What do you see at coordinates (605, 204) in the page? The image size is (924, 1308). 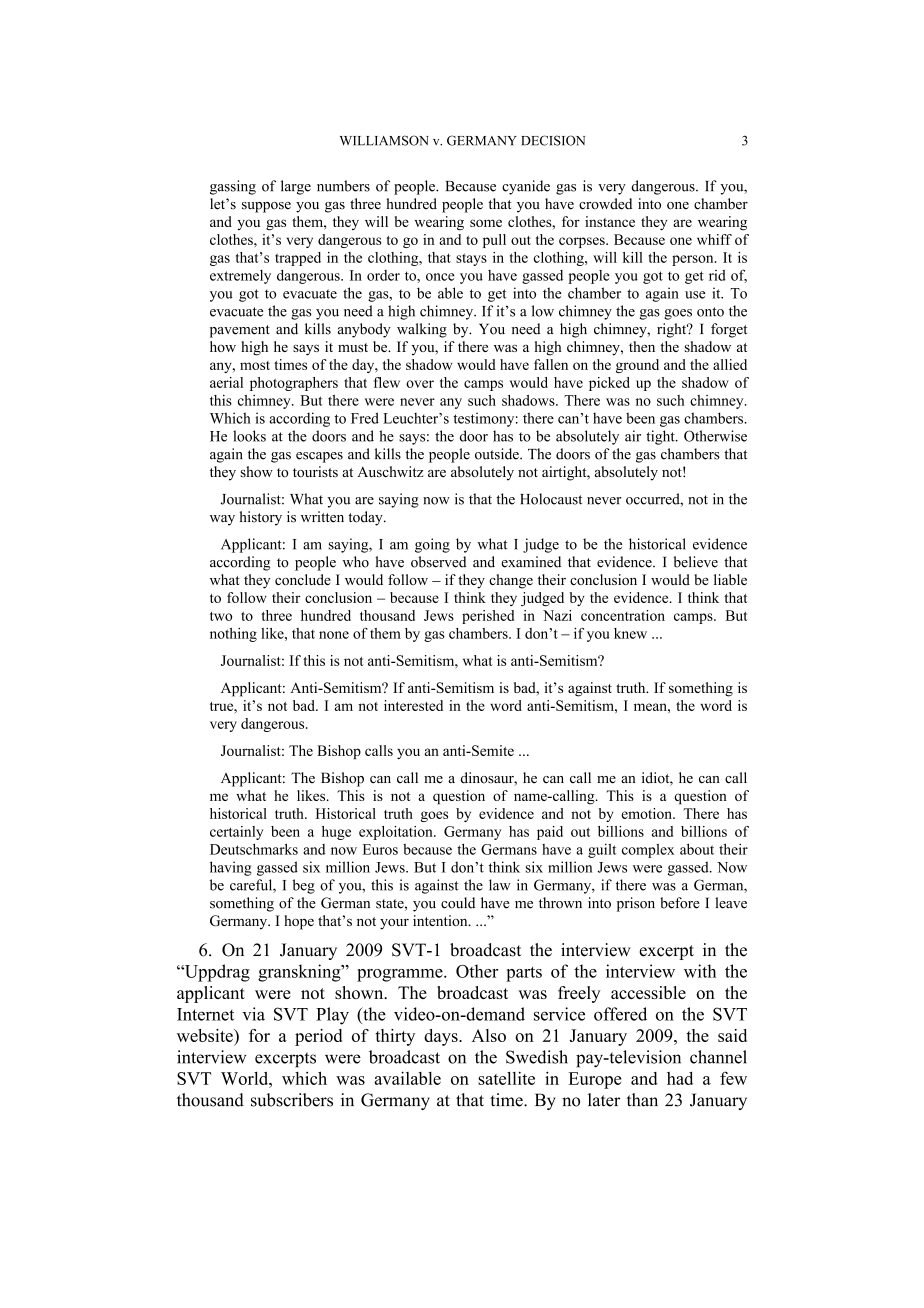 I see `crowded` at bounding box center [605, 204].
